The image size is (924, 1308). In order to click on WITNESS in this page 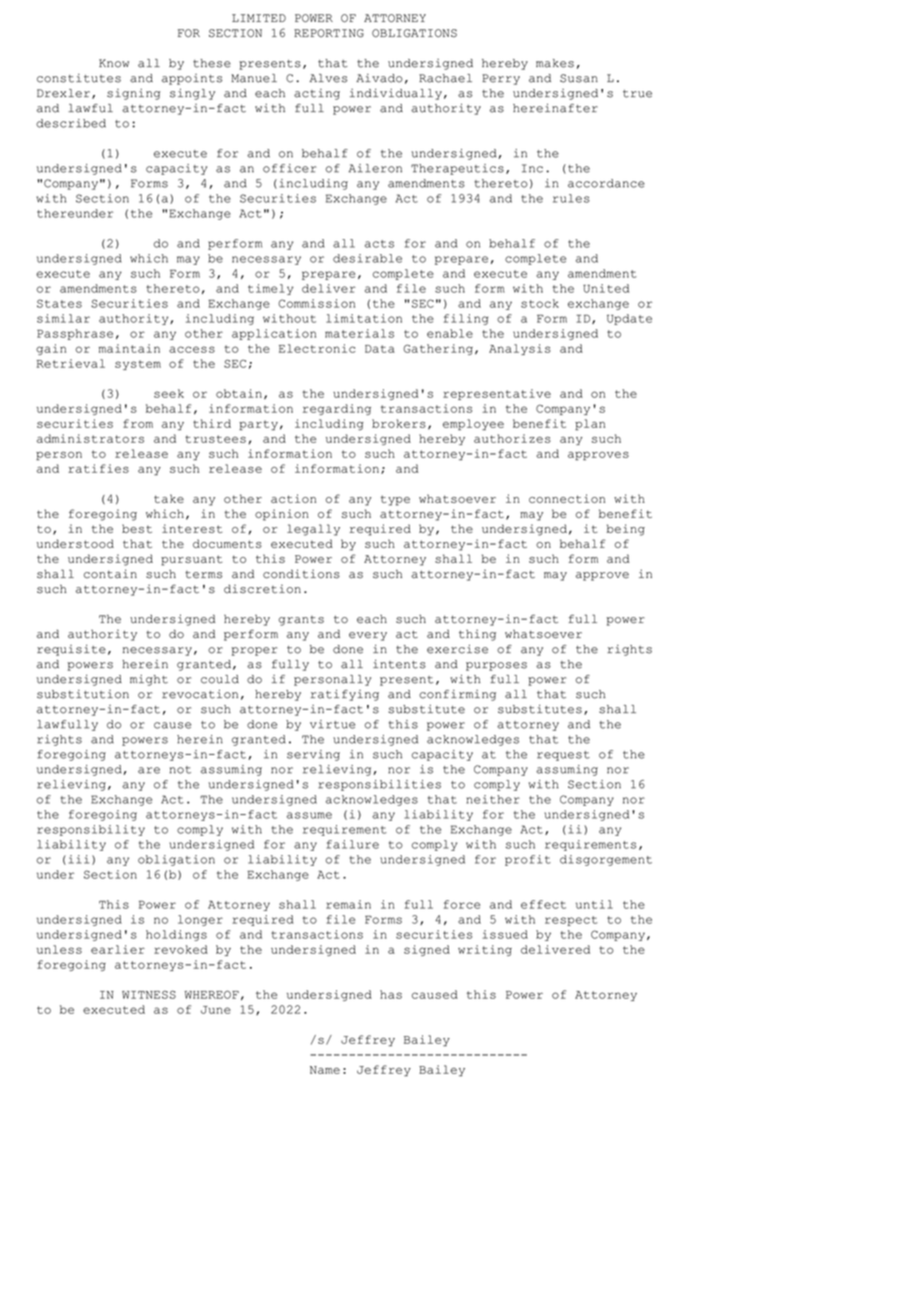, I will do `click(149, 994)`.
